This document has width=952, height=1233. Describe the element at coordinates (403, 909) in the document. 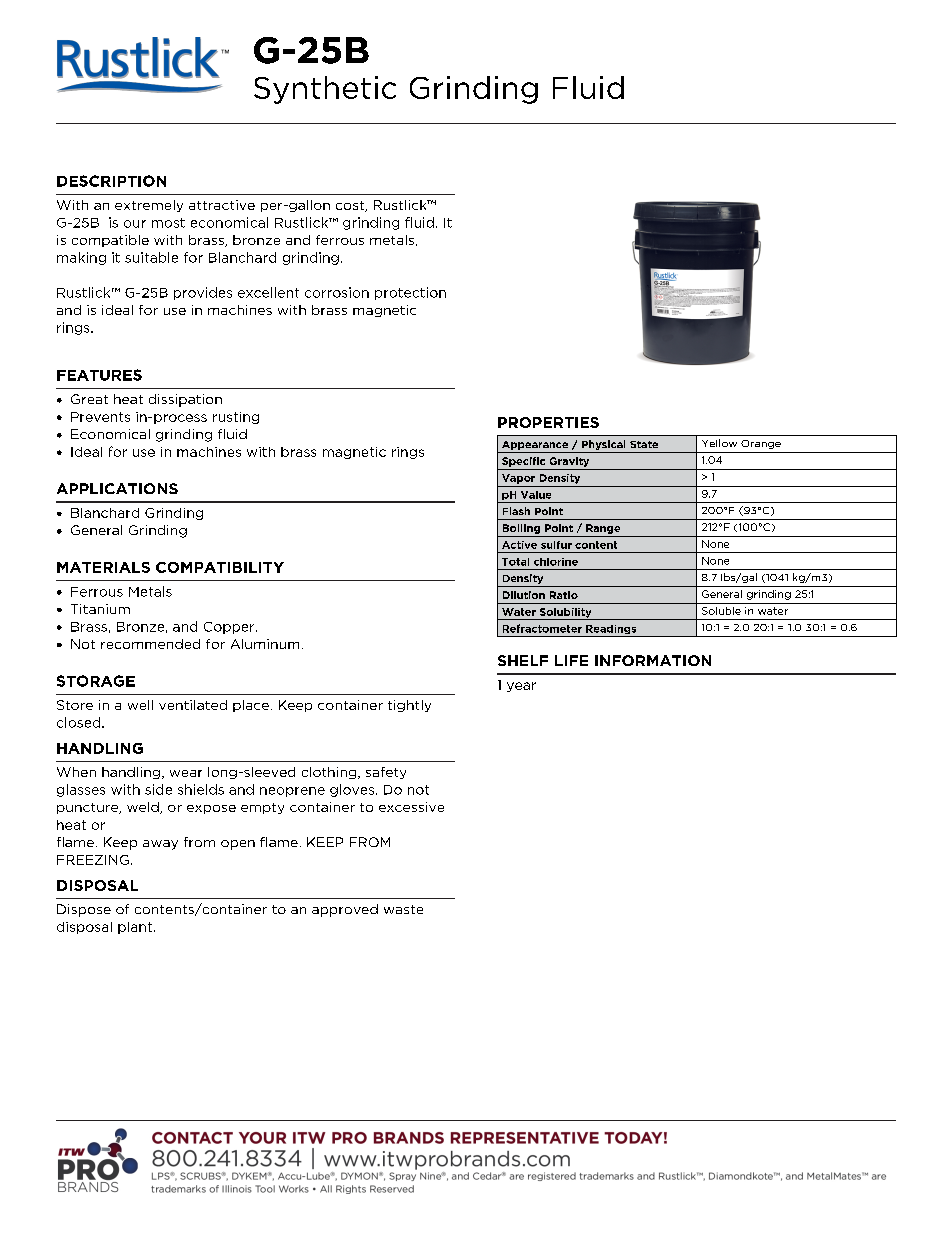

I see `waste` at that location.
